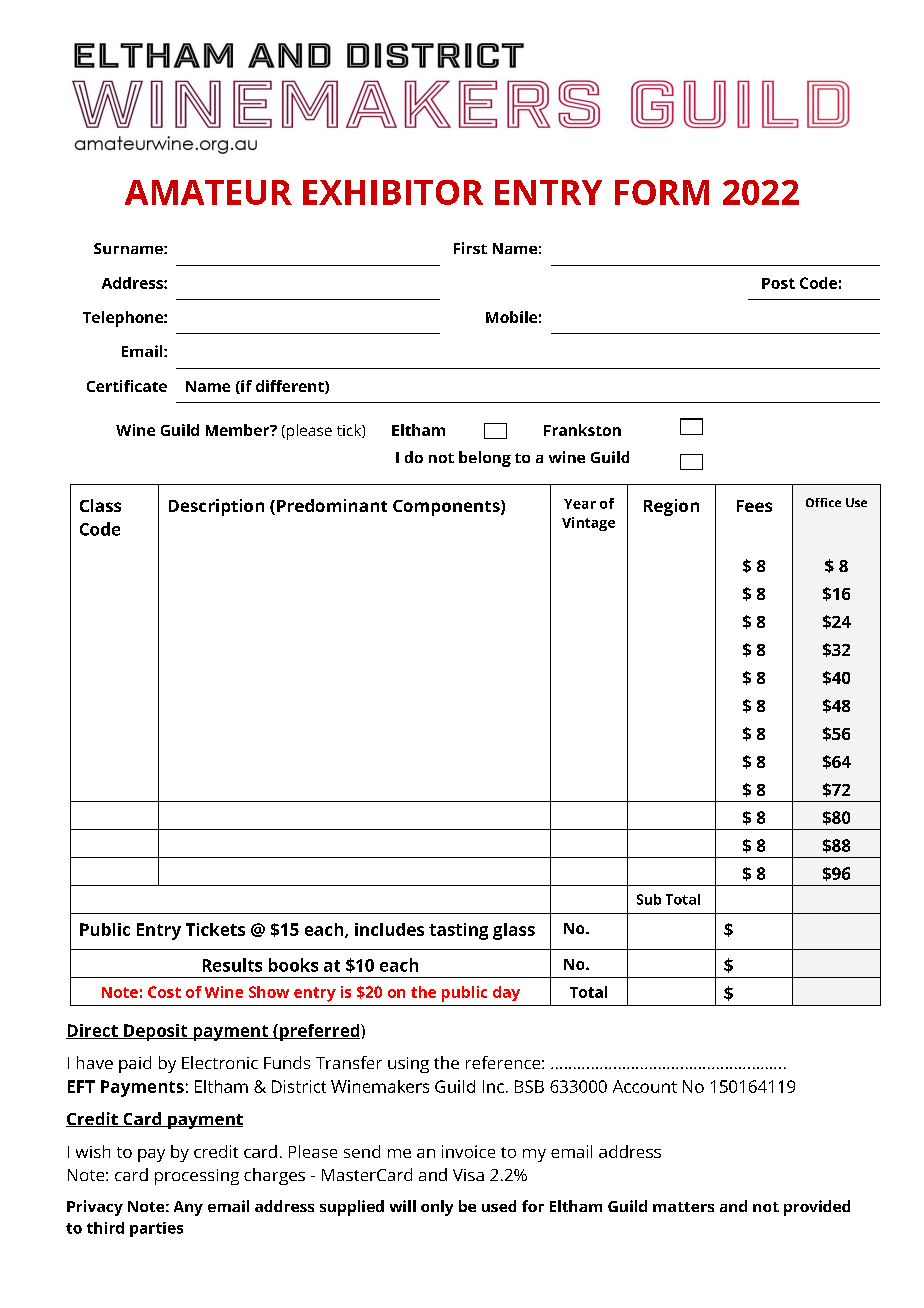  What do you see at coordinates (447, 508) in the screenshot?
I see `Components` at bounding box center [447, 508].
